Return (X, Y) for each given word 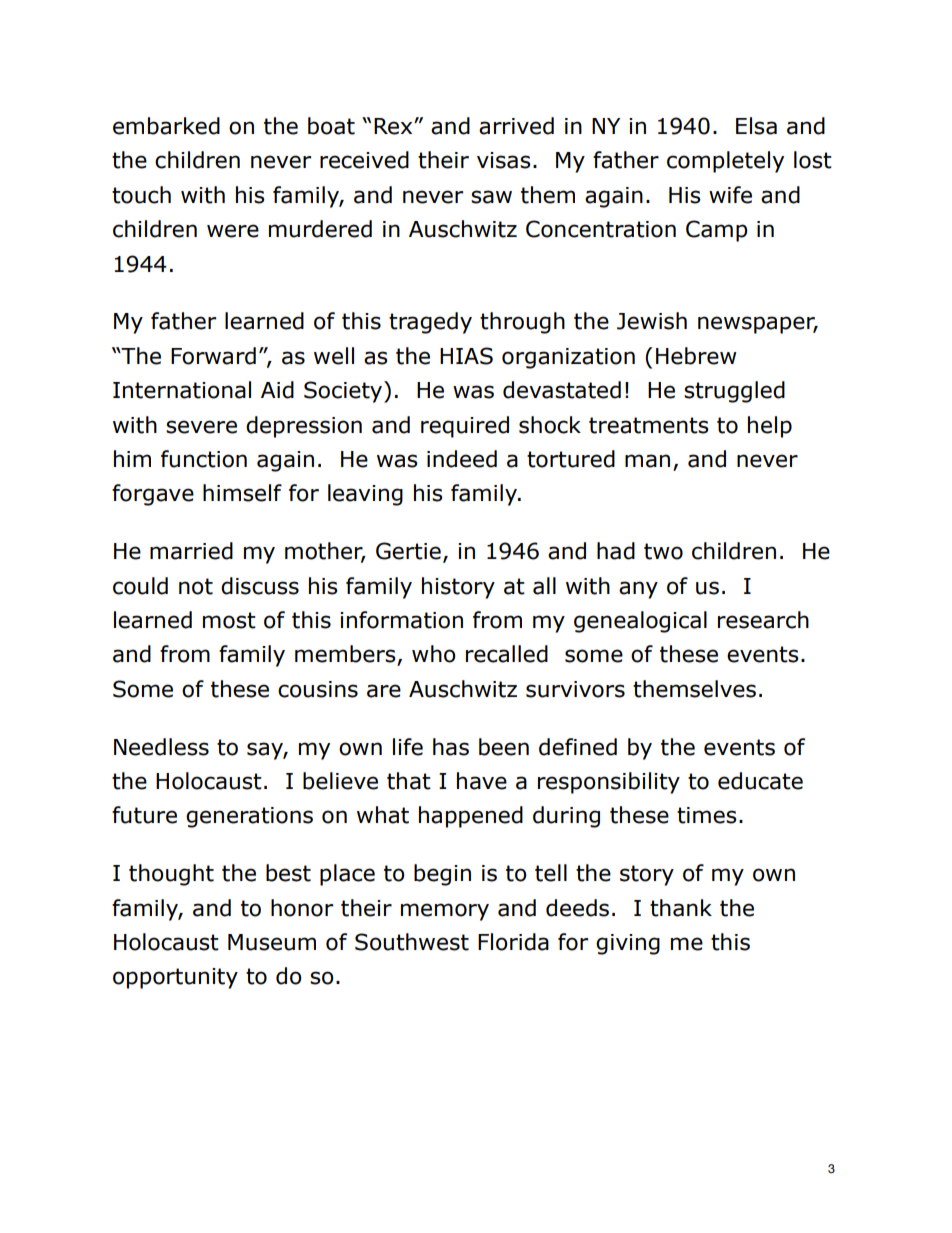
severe (201, 427)
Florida (513, 942)
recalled (507, 654)
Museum (272, 942)
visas (504, 160)
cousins (318, 689)
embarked (166, 126)
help (770, 427)
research (763, 620)
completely (725, 162)
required (465, 427)
